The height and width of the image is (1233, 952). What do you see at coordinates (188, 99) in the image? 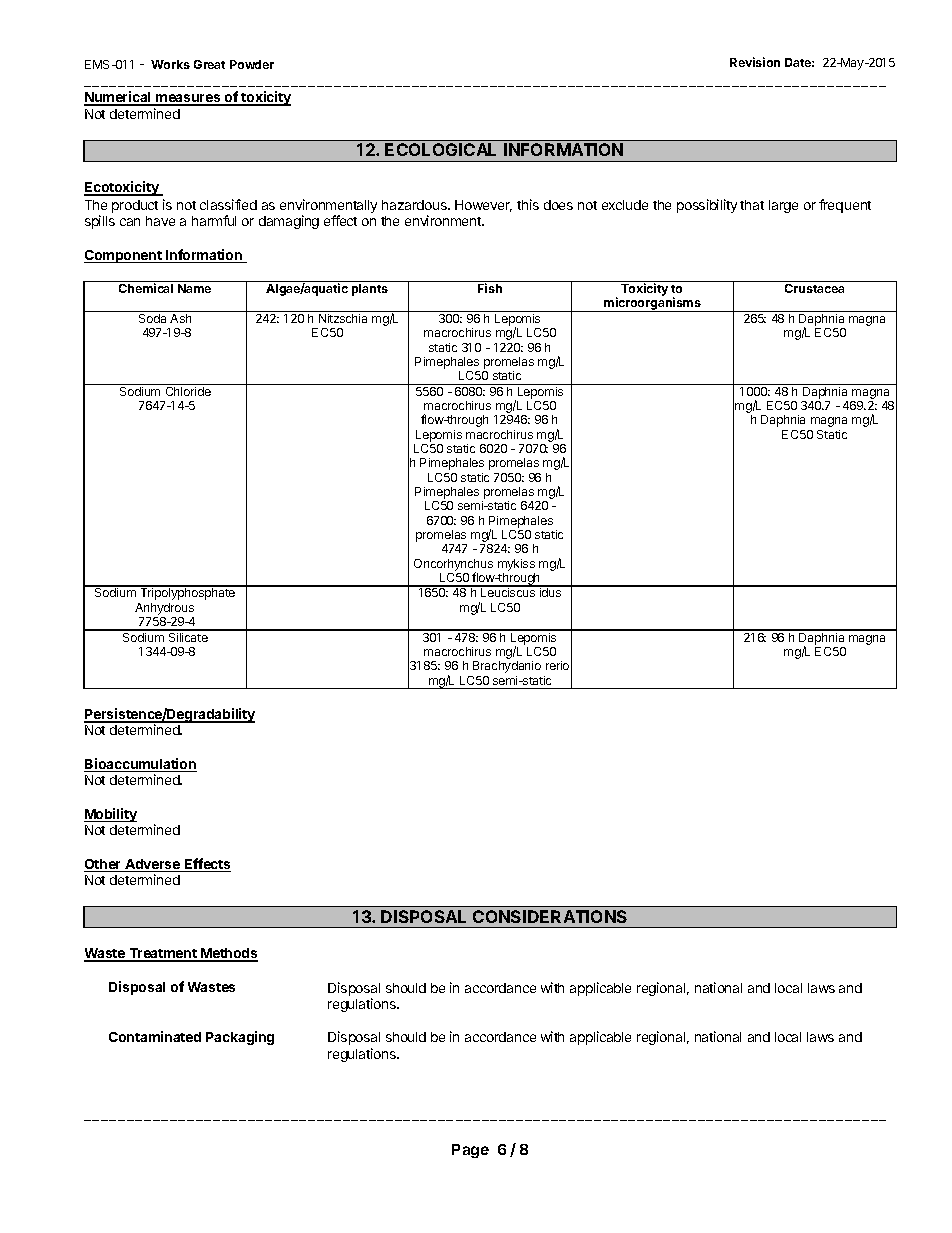
I see `measures` at bounding box center [188, 99].
